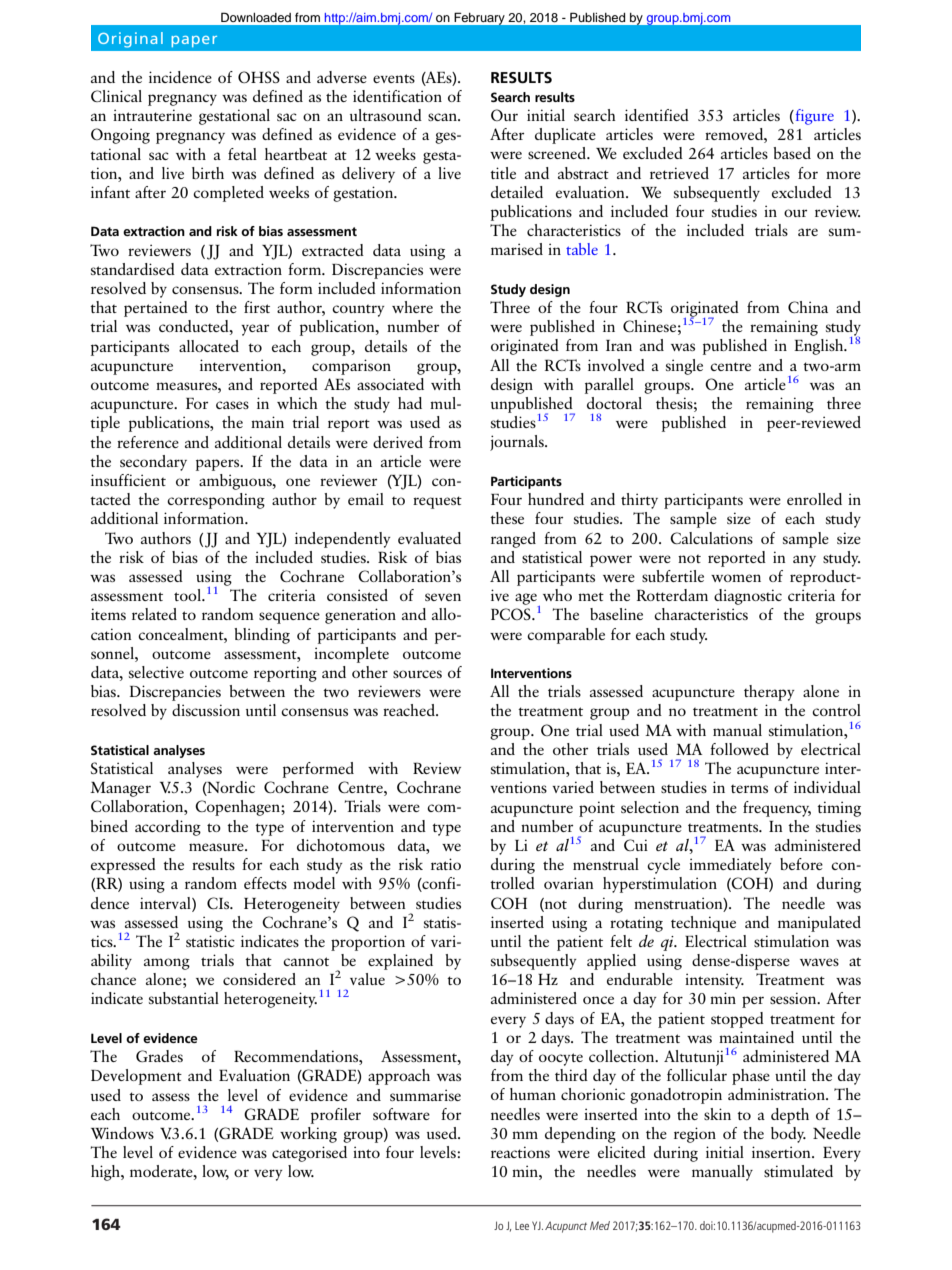  I want to click on explained, so click(400, 962).
